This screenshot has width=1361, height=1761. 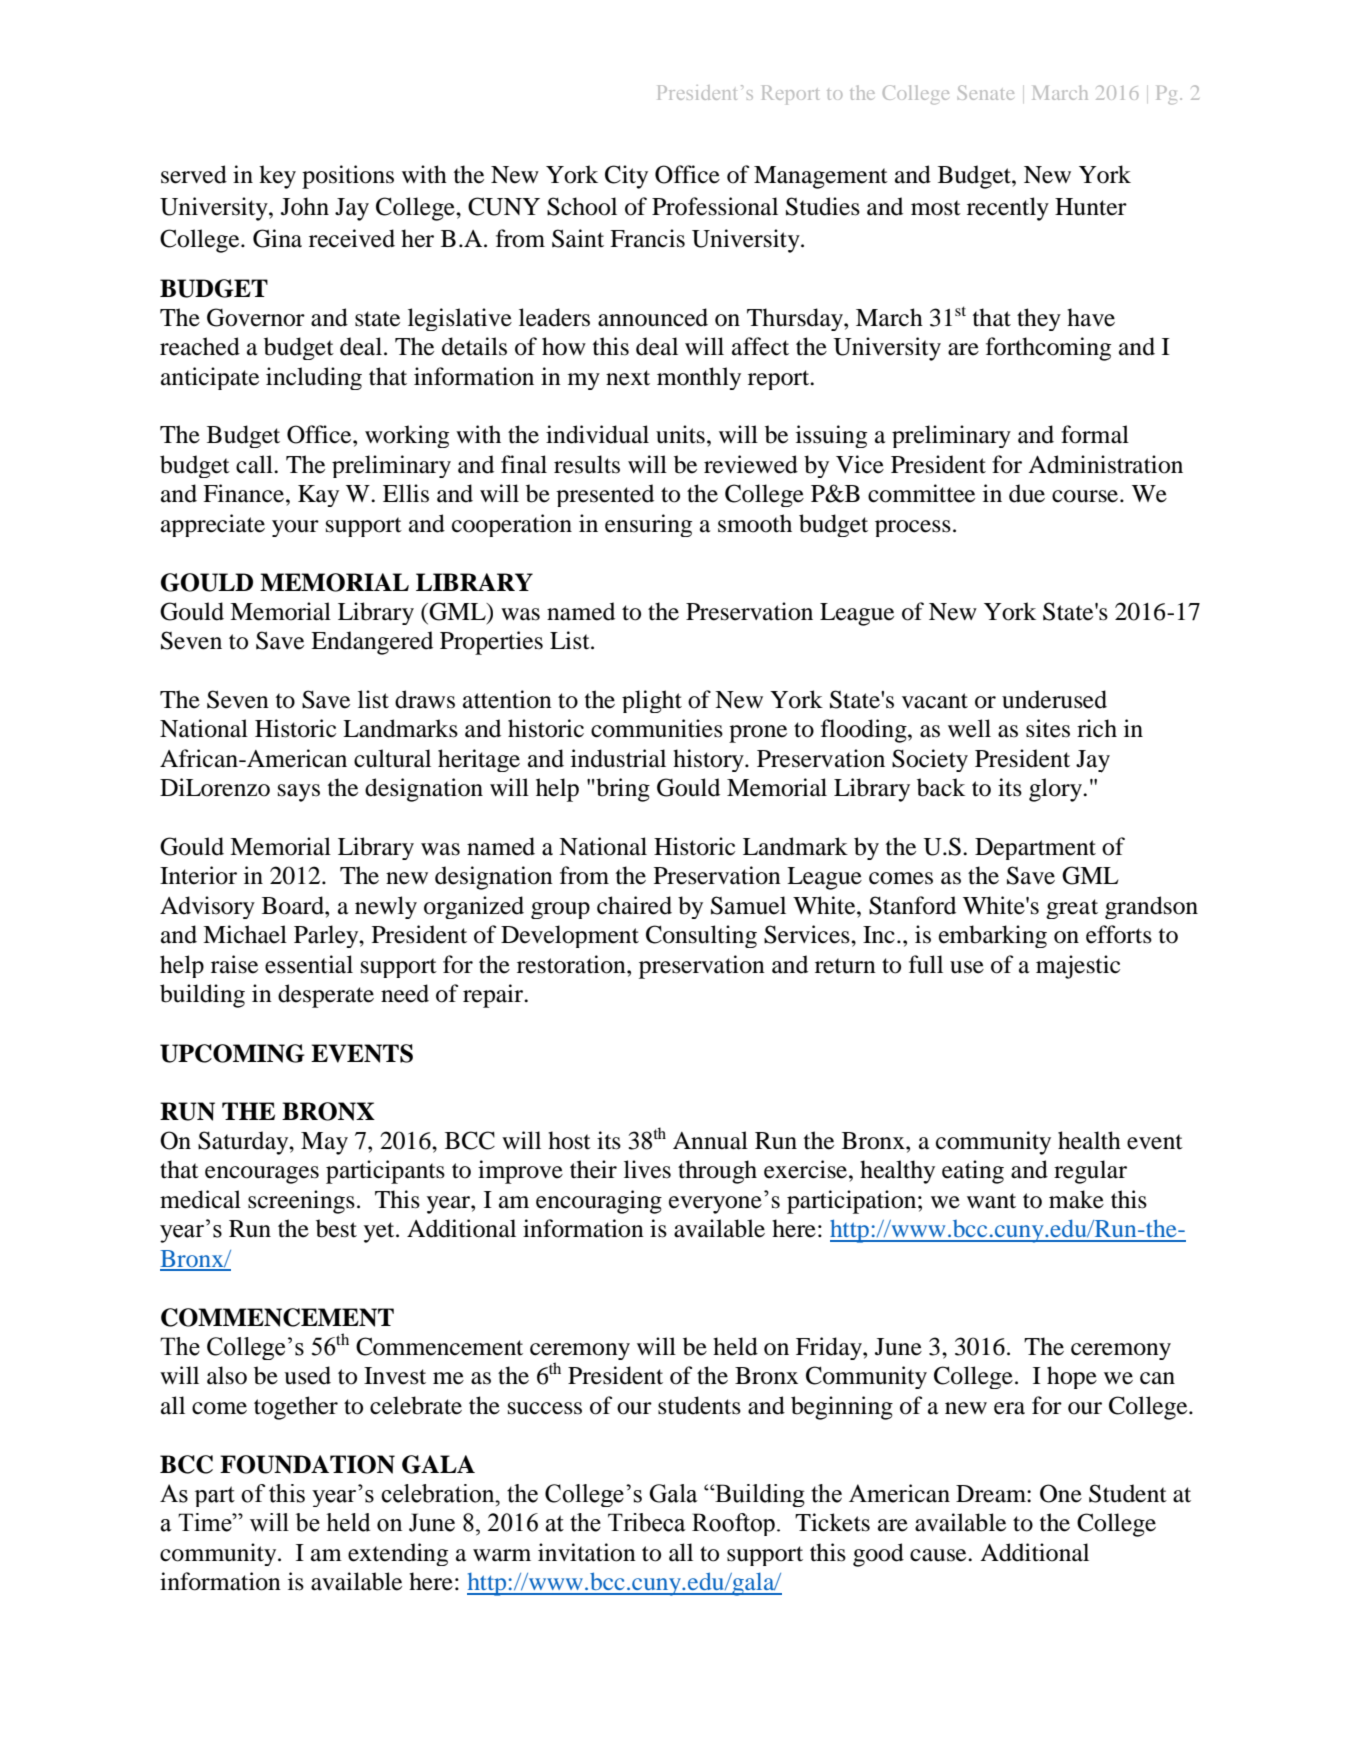 What do you see at coordinates (986, 92) in the screenshot?
I see `Senate` at bounding box center [986, 92].
